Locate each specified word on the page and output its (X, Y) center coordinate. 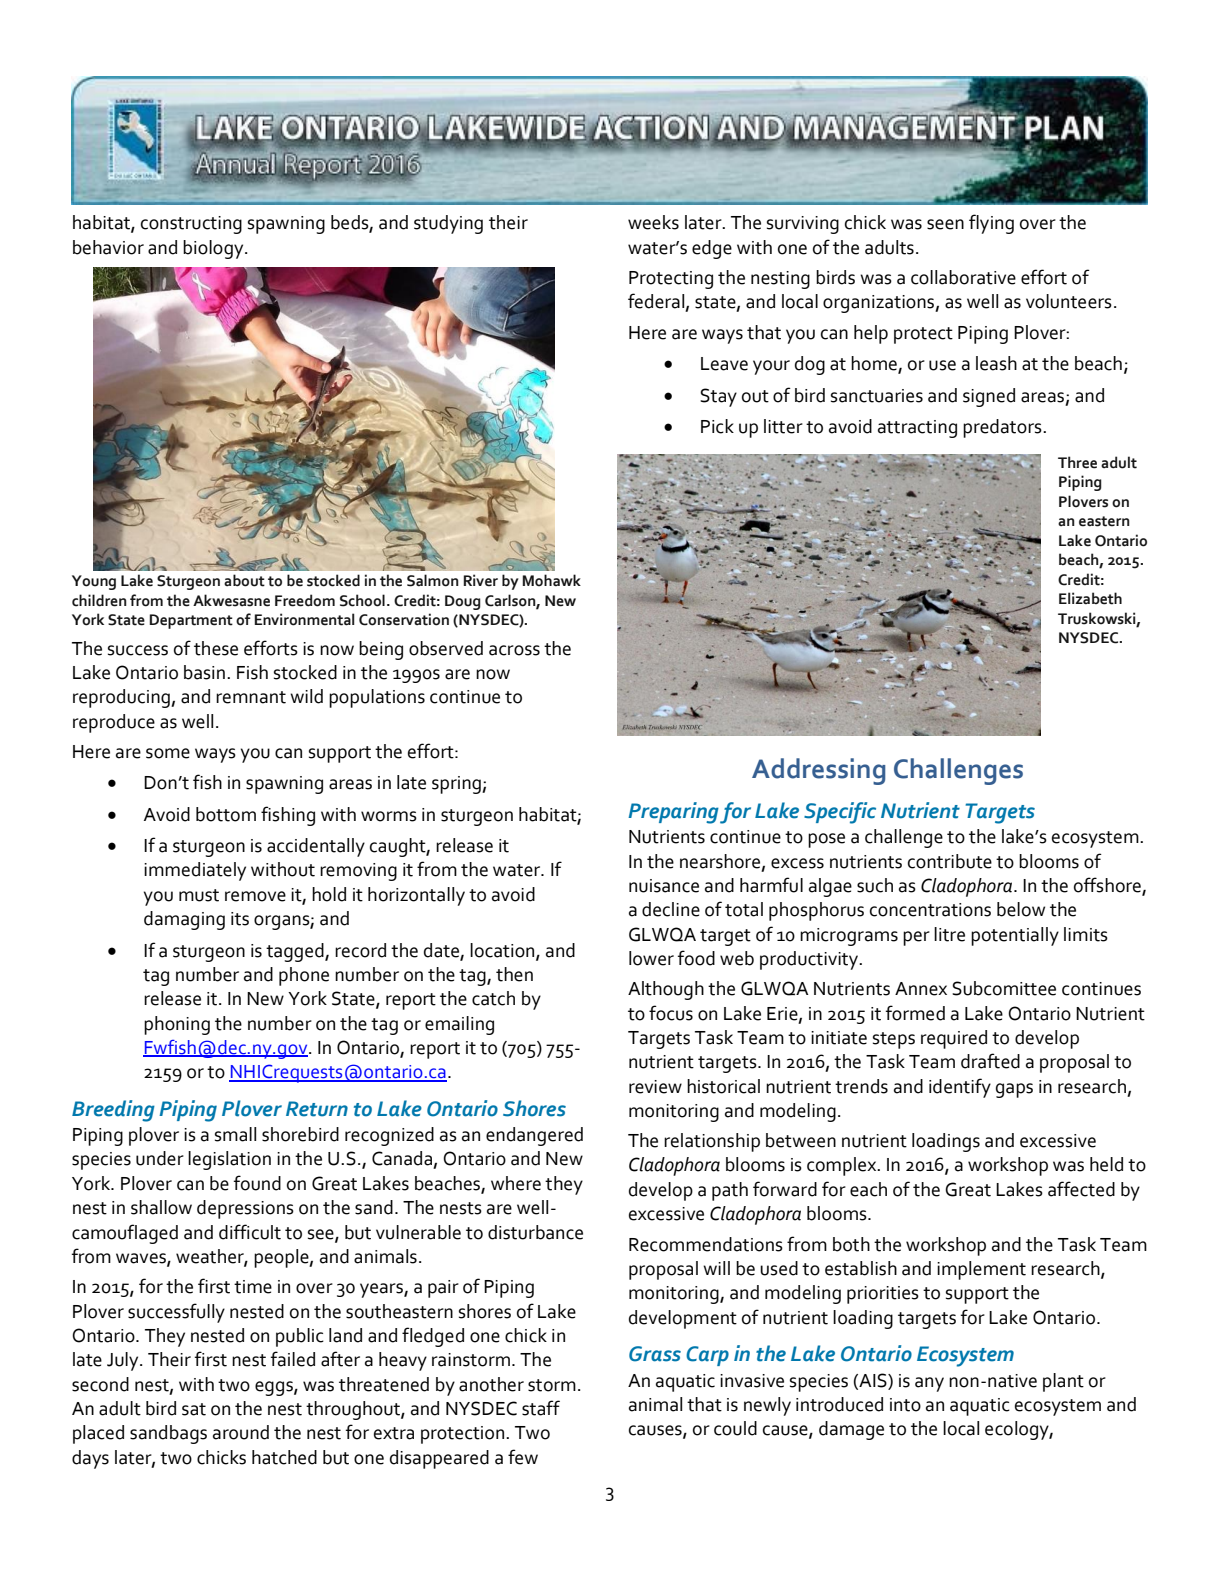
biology (214, 249)
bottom (226, 814)
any (929, 1384)
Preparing (673, 813)
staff (541, 1408)
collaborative (963, 277)
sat (194, 1409)
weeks (653, 222)
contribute (950, 861)
